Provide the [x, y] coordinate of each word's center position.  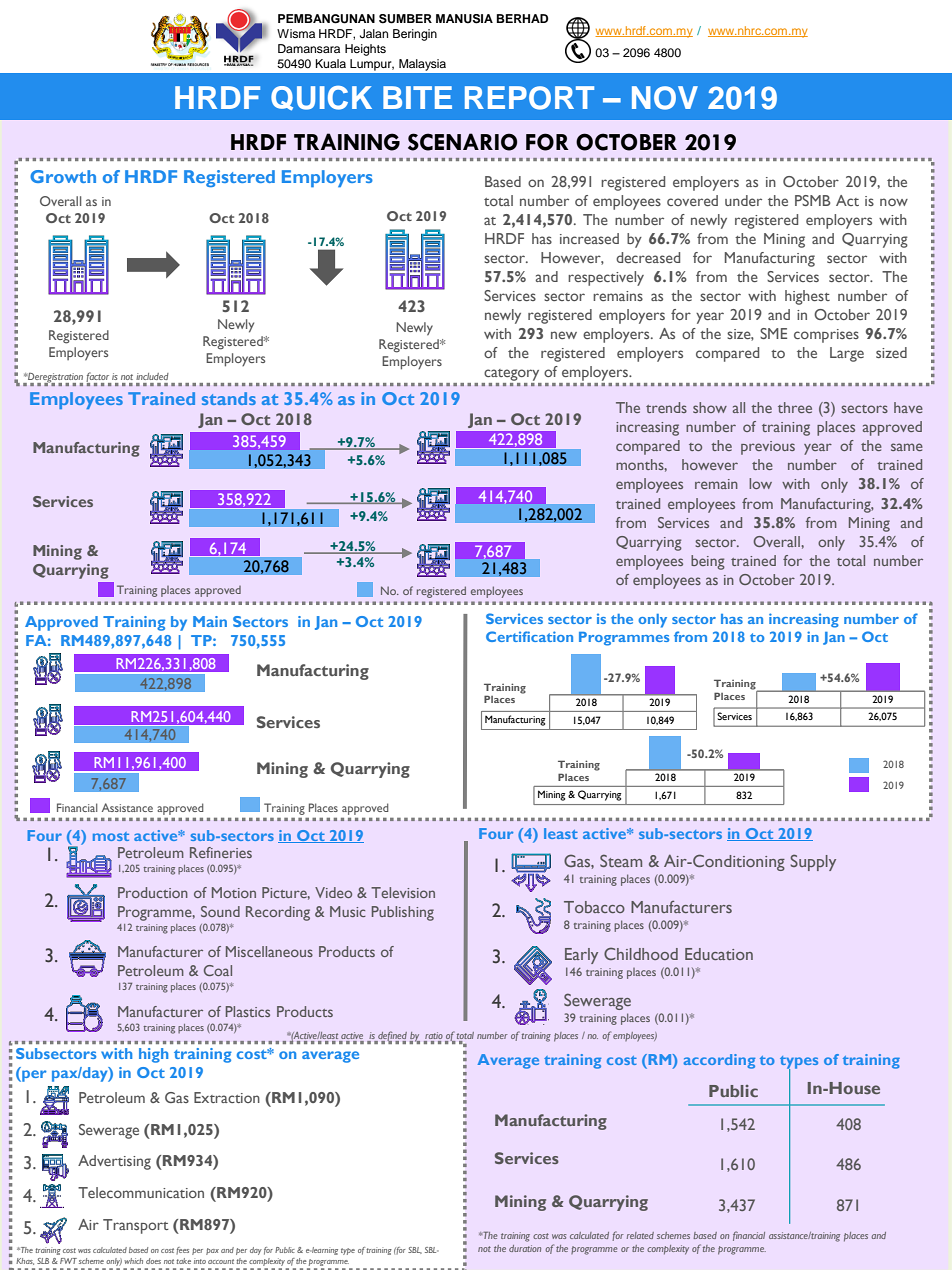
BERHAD [522, 18]
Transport [136, 1226]
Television [403, 892]
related [640, 1235]
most [111, 836]
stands [229, 398]
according [719, 1061]
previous [768, 448]
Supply [813, 862]
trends [666, 407]
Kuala [331, 63]
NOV [665, 98]
